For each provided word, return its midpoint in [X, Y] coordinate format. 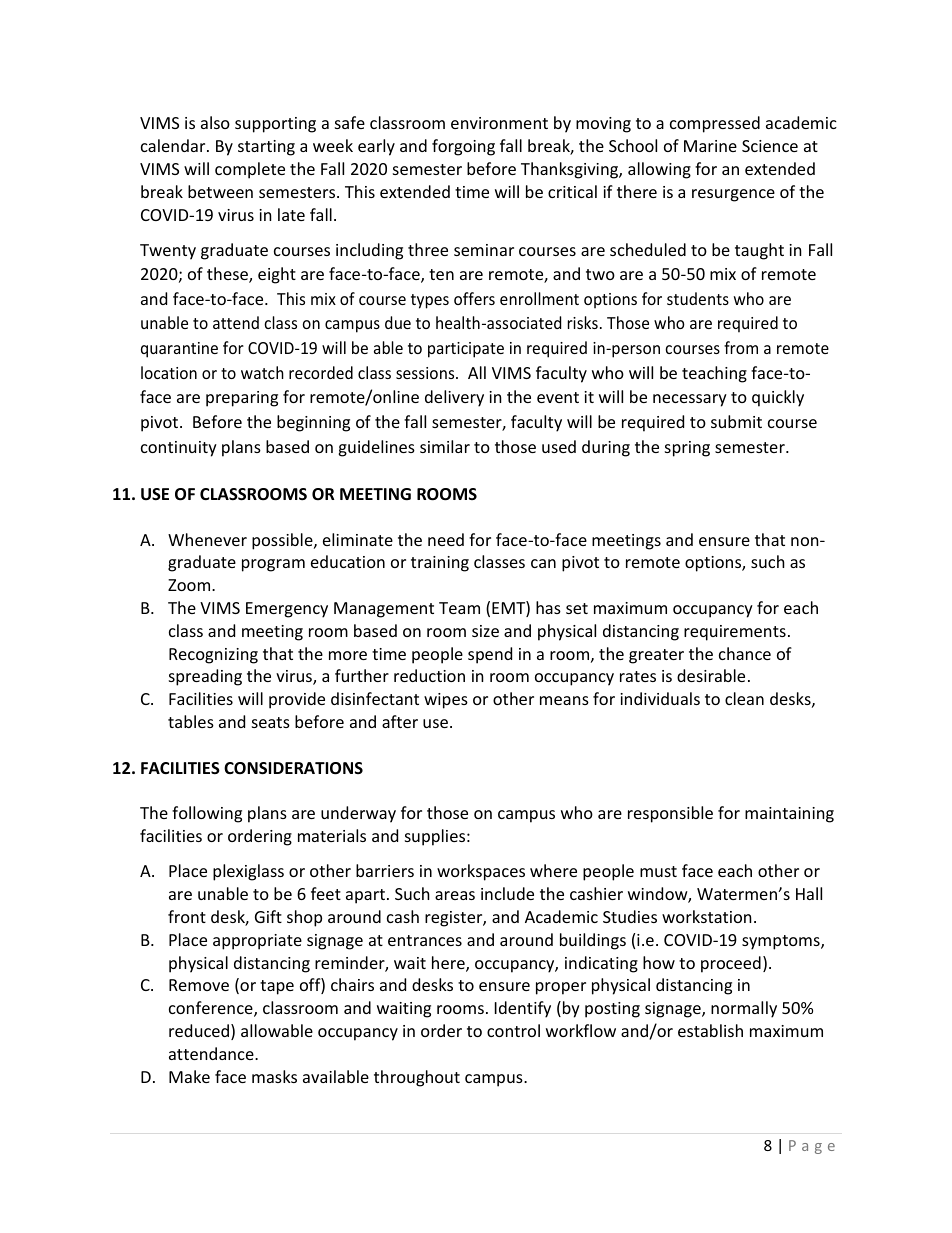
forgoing [463, 147]
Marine [710, 146]
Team [459, 608]
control [513, 1030]
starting [266, 148]
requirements [735, 633]
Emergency [287, 610]
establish [710, 1030]
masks [274, 1076]
